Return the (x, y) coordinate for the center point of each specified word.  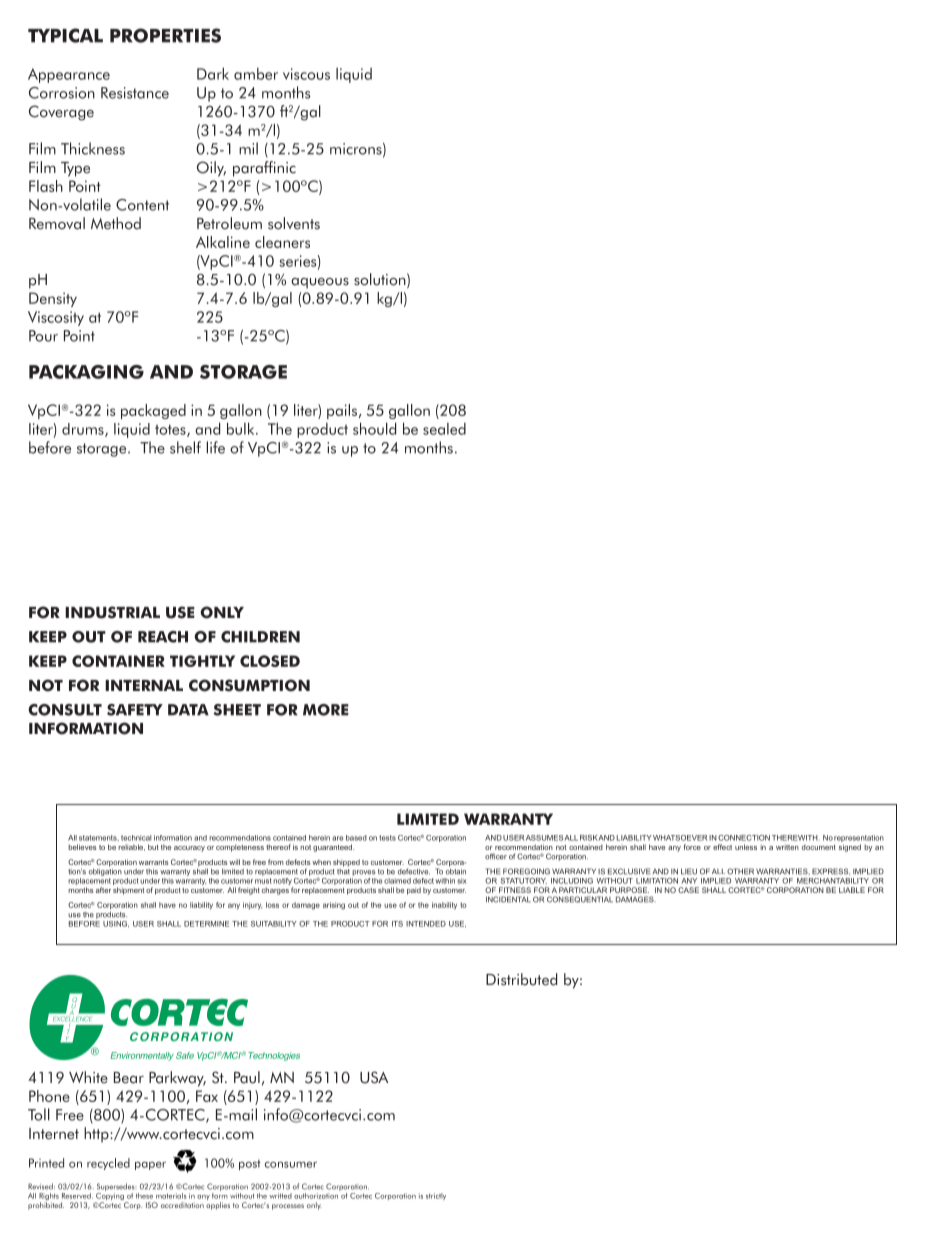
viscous (306, 74)
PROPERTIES (165, 35)
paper (150, 1165)
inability (444, 906)
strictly (436, 1196)
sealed (444, 429)
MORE (326, 710)
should (374, 428)
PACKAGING (86, 372)
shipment (128, 891)
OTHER (740, 871)
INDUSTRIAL (112, 612)
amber (256, 73)
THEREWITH (796, 838)
